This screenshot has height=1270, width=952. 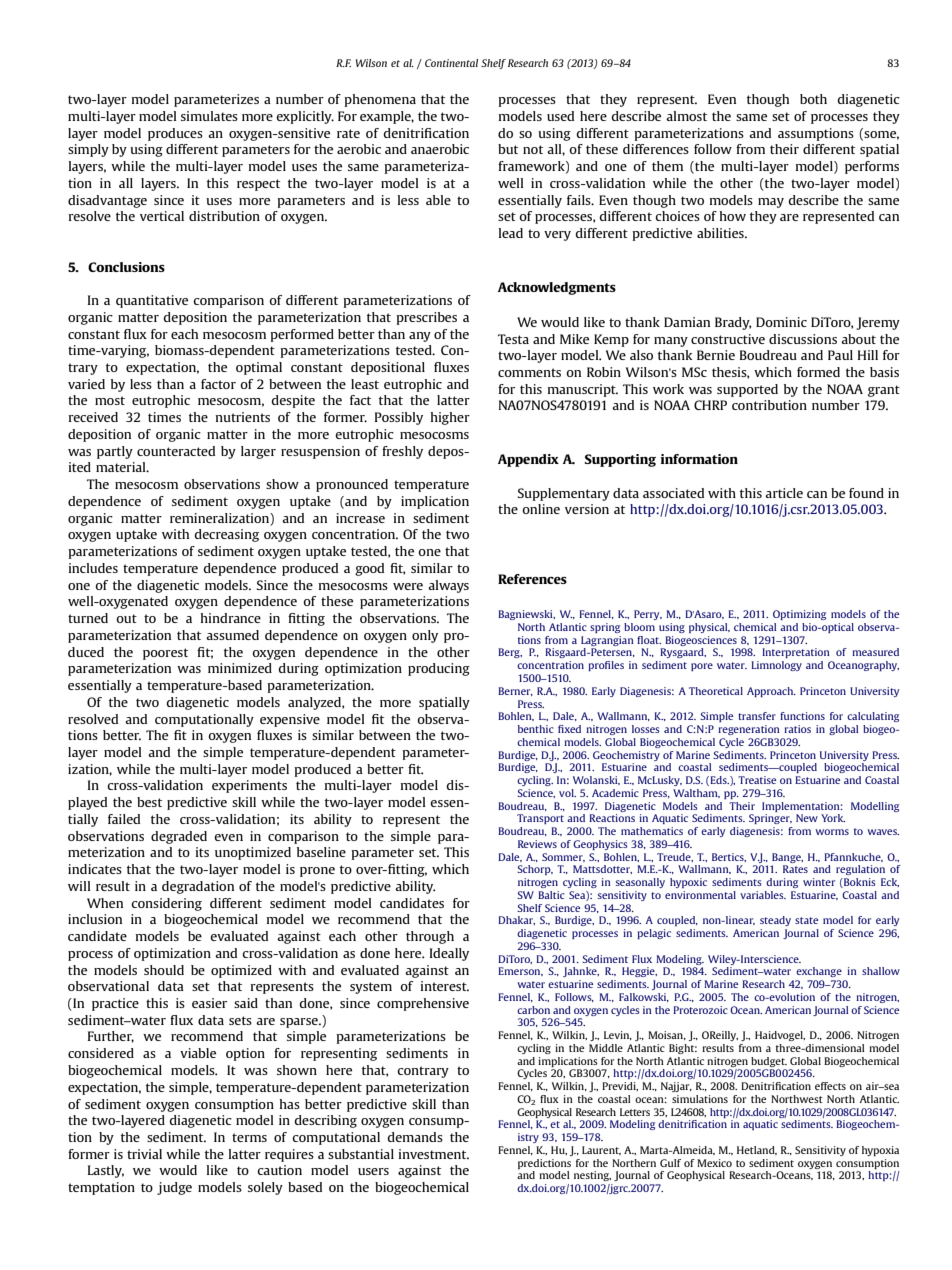 What do you see at coordinates (803, 339) in the screenshot?
I see `discussions` at bounding box center [803, 339].
